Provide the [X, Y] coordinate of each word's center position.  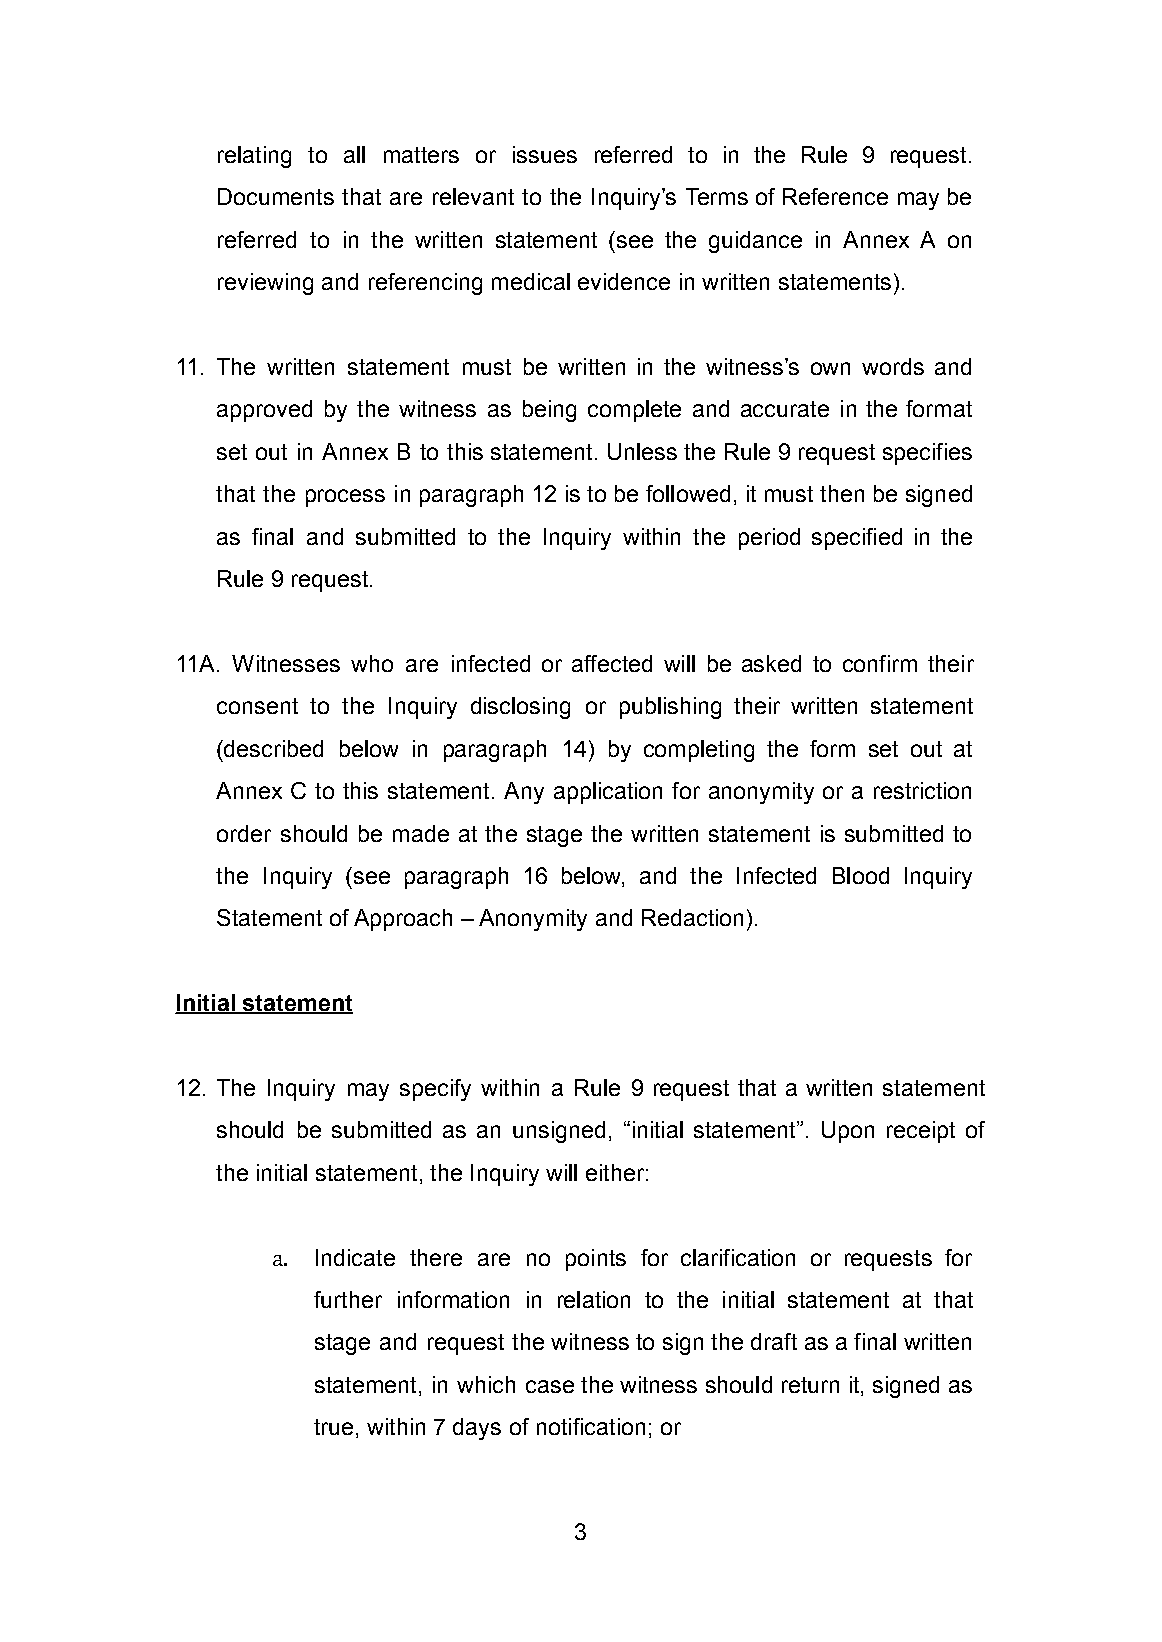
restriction [922, 790]
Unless [642, 451]
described [272, 748]
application [608, 793]
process [345, 498]
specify [435, 1090]
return [810, 1385]
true [333, 1427]
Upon [848, 1132]
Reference [835, 196]
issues [545, 154]
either [615, 1172]
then [842, 493]
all [354, 154]
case [550, 1386]
